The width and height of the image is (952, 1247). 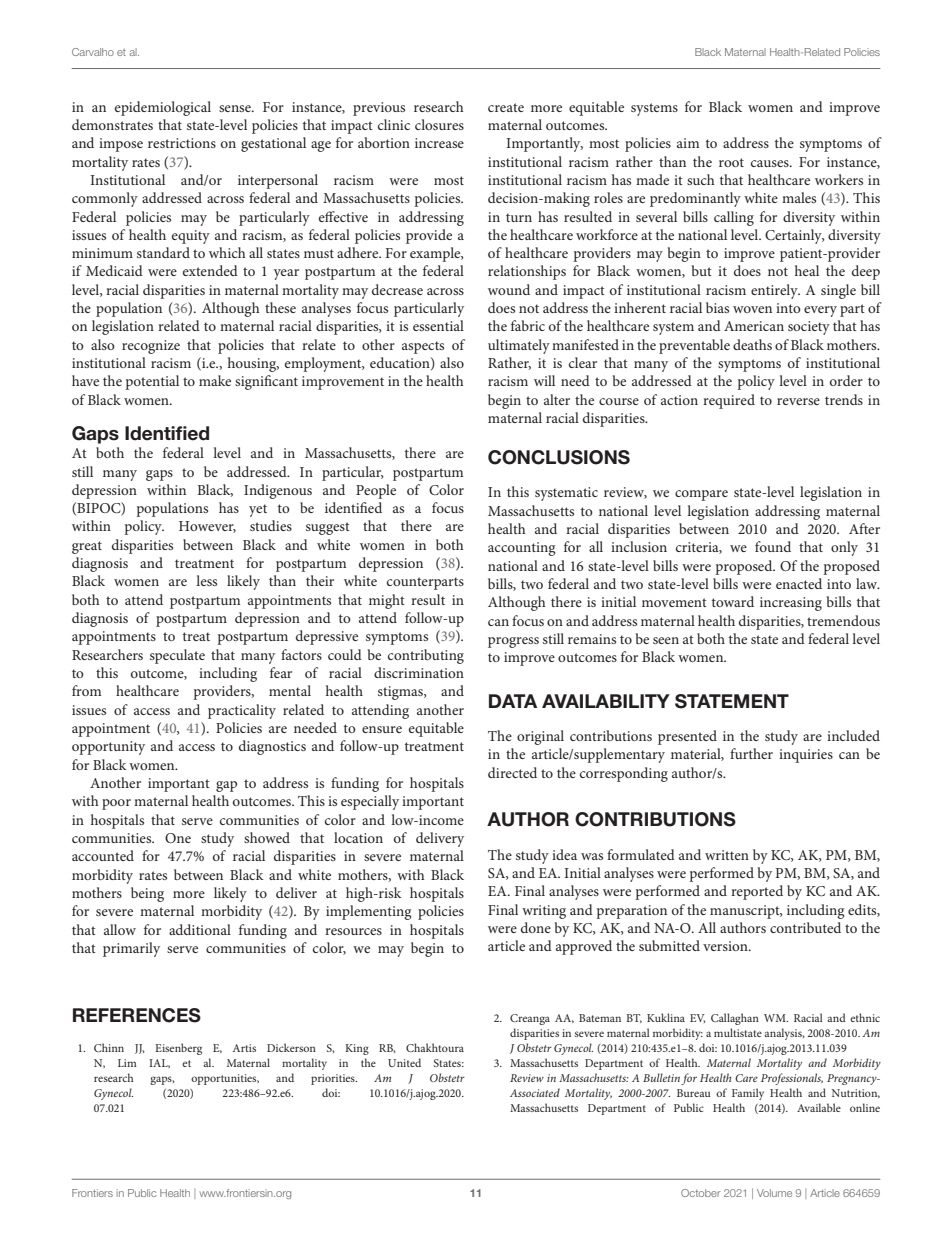 What do you see at coordinates (116, 804) in the image?
I see `poor` at bounding box center [116, 804].
